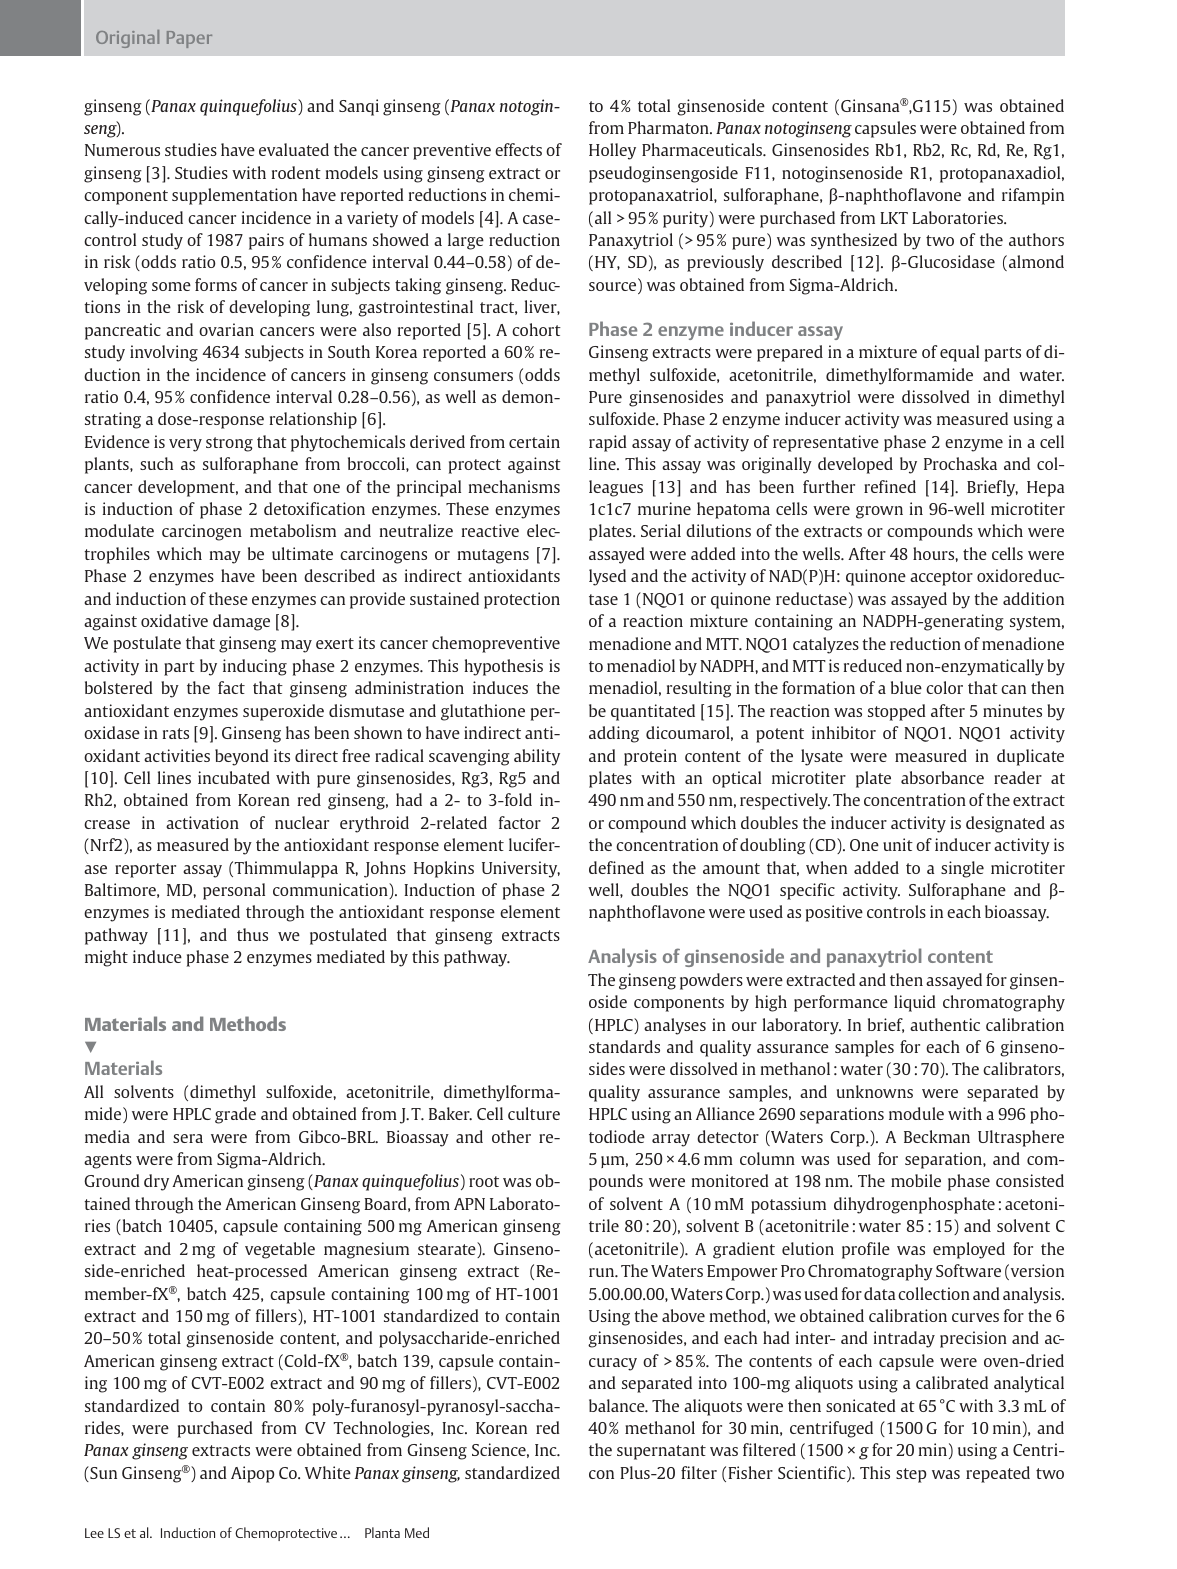 The image size is (1177, 1569). I want to click on incubated, so click(234, 777).
